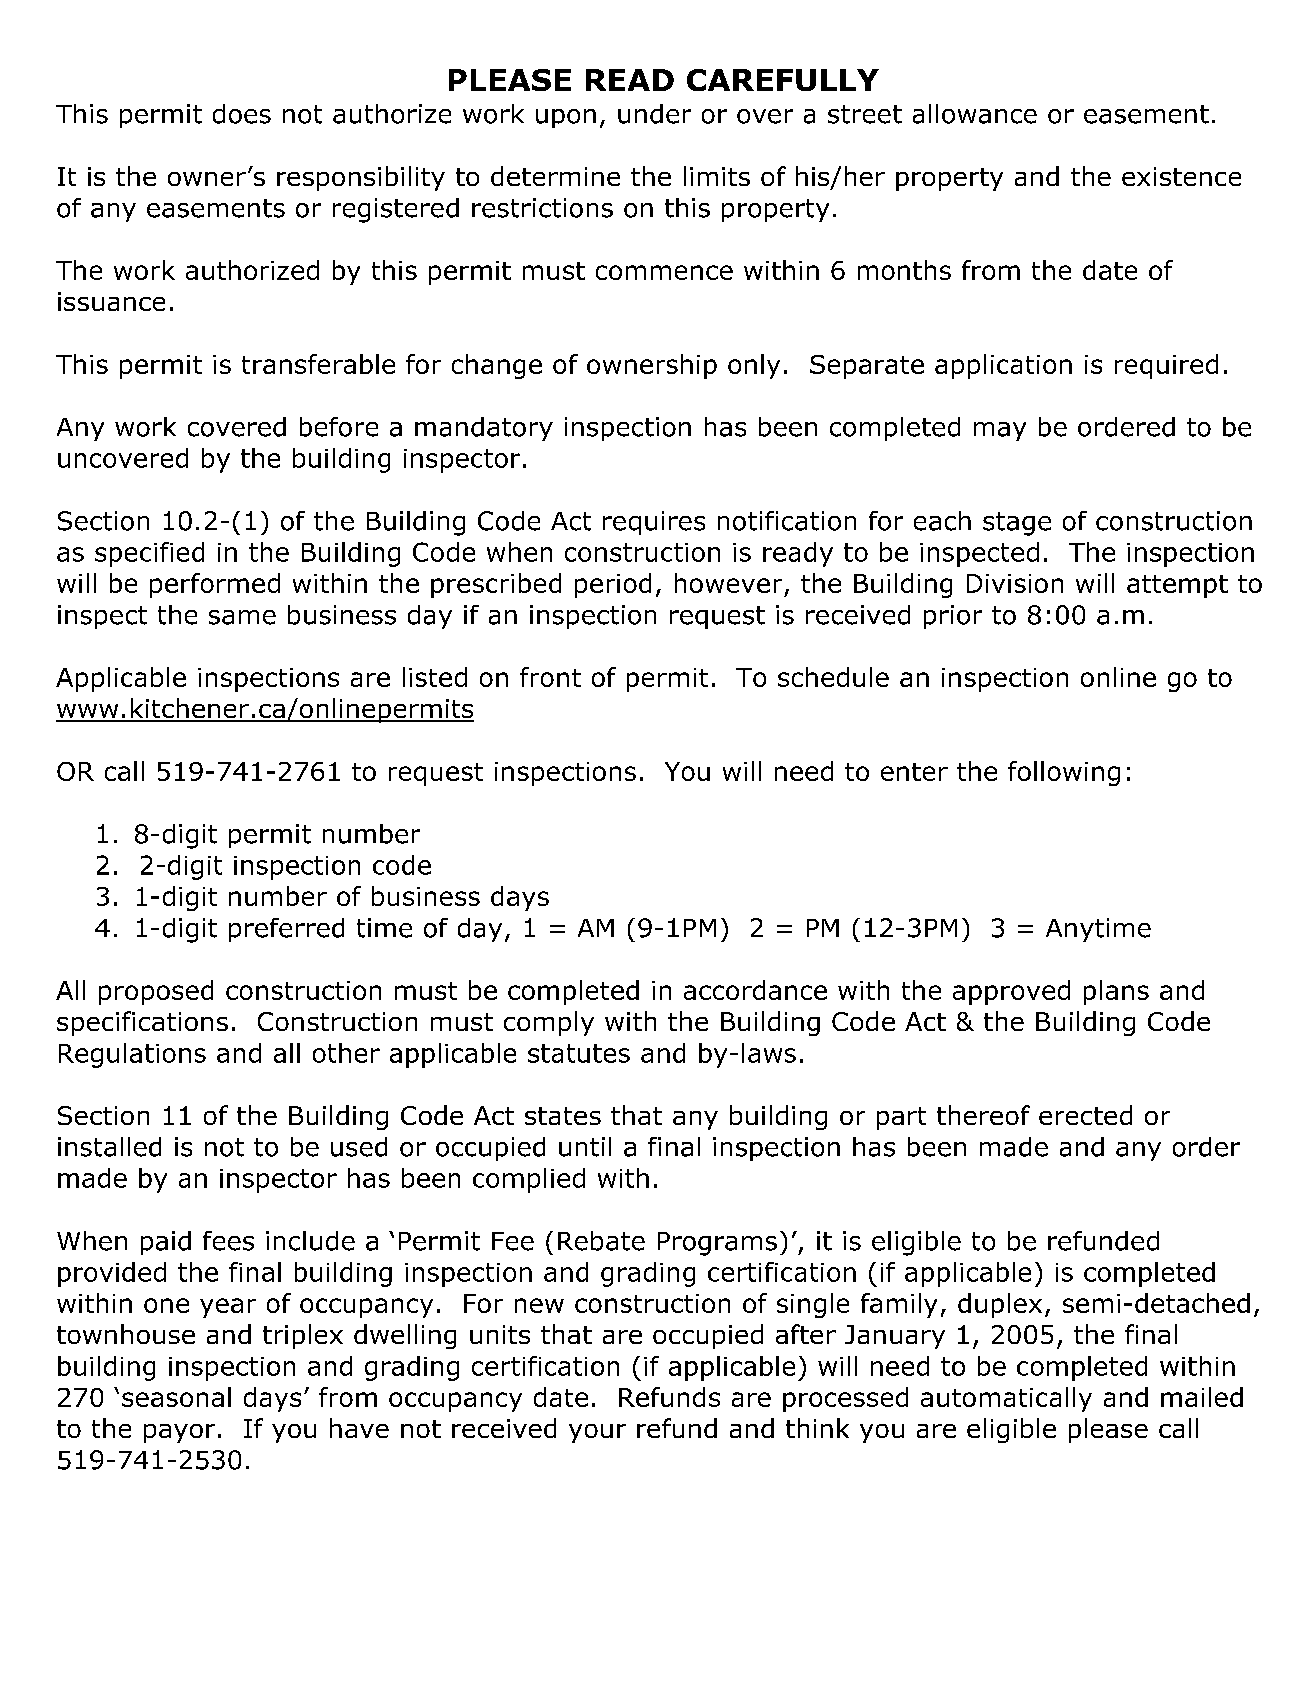  I want to click on seasonal, so click(176, 1397).
